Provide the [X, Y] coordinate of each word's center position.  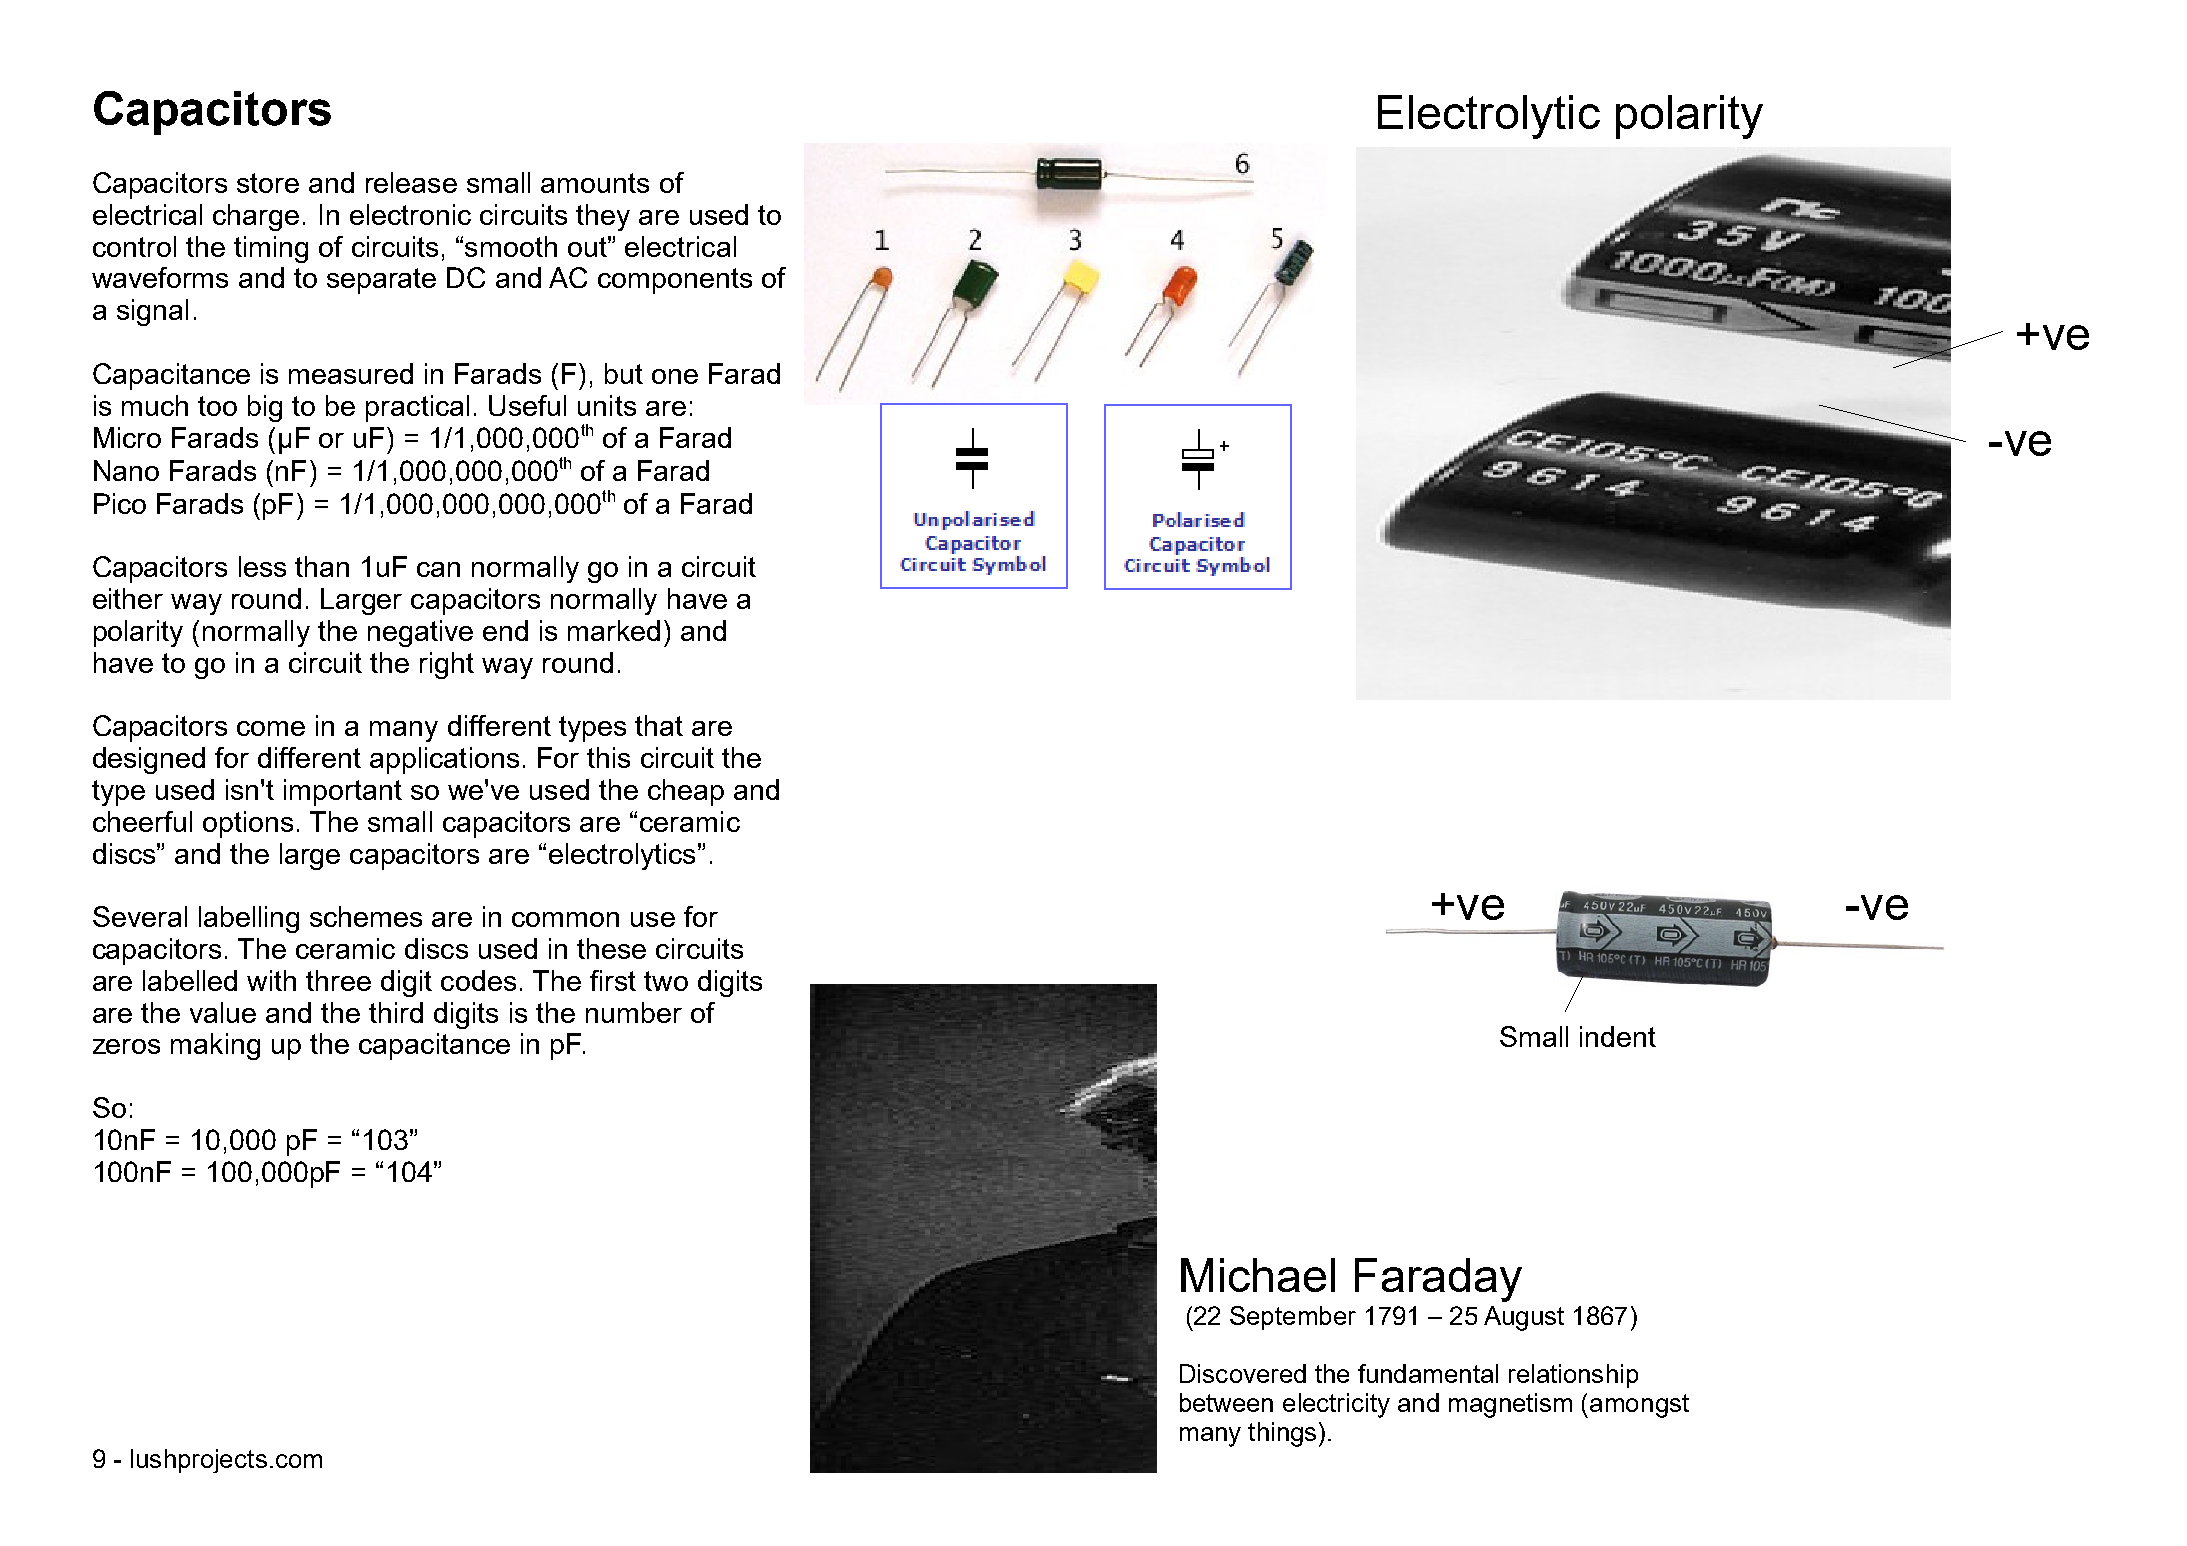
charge [256, 217]
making [215, 1046]
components [675, 281]
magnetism [1510, 1405]
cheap [686, 792]
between [1226, 1402]
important [343, 792]
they [603, 217]
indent [1618, 1036]
